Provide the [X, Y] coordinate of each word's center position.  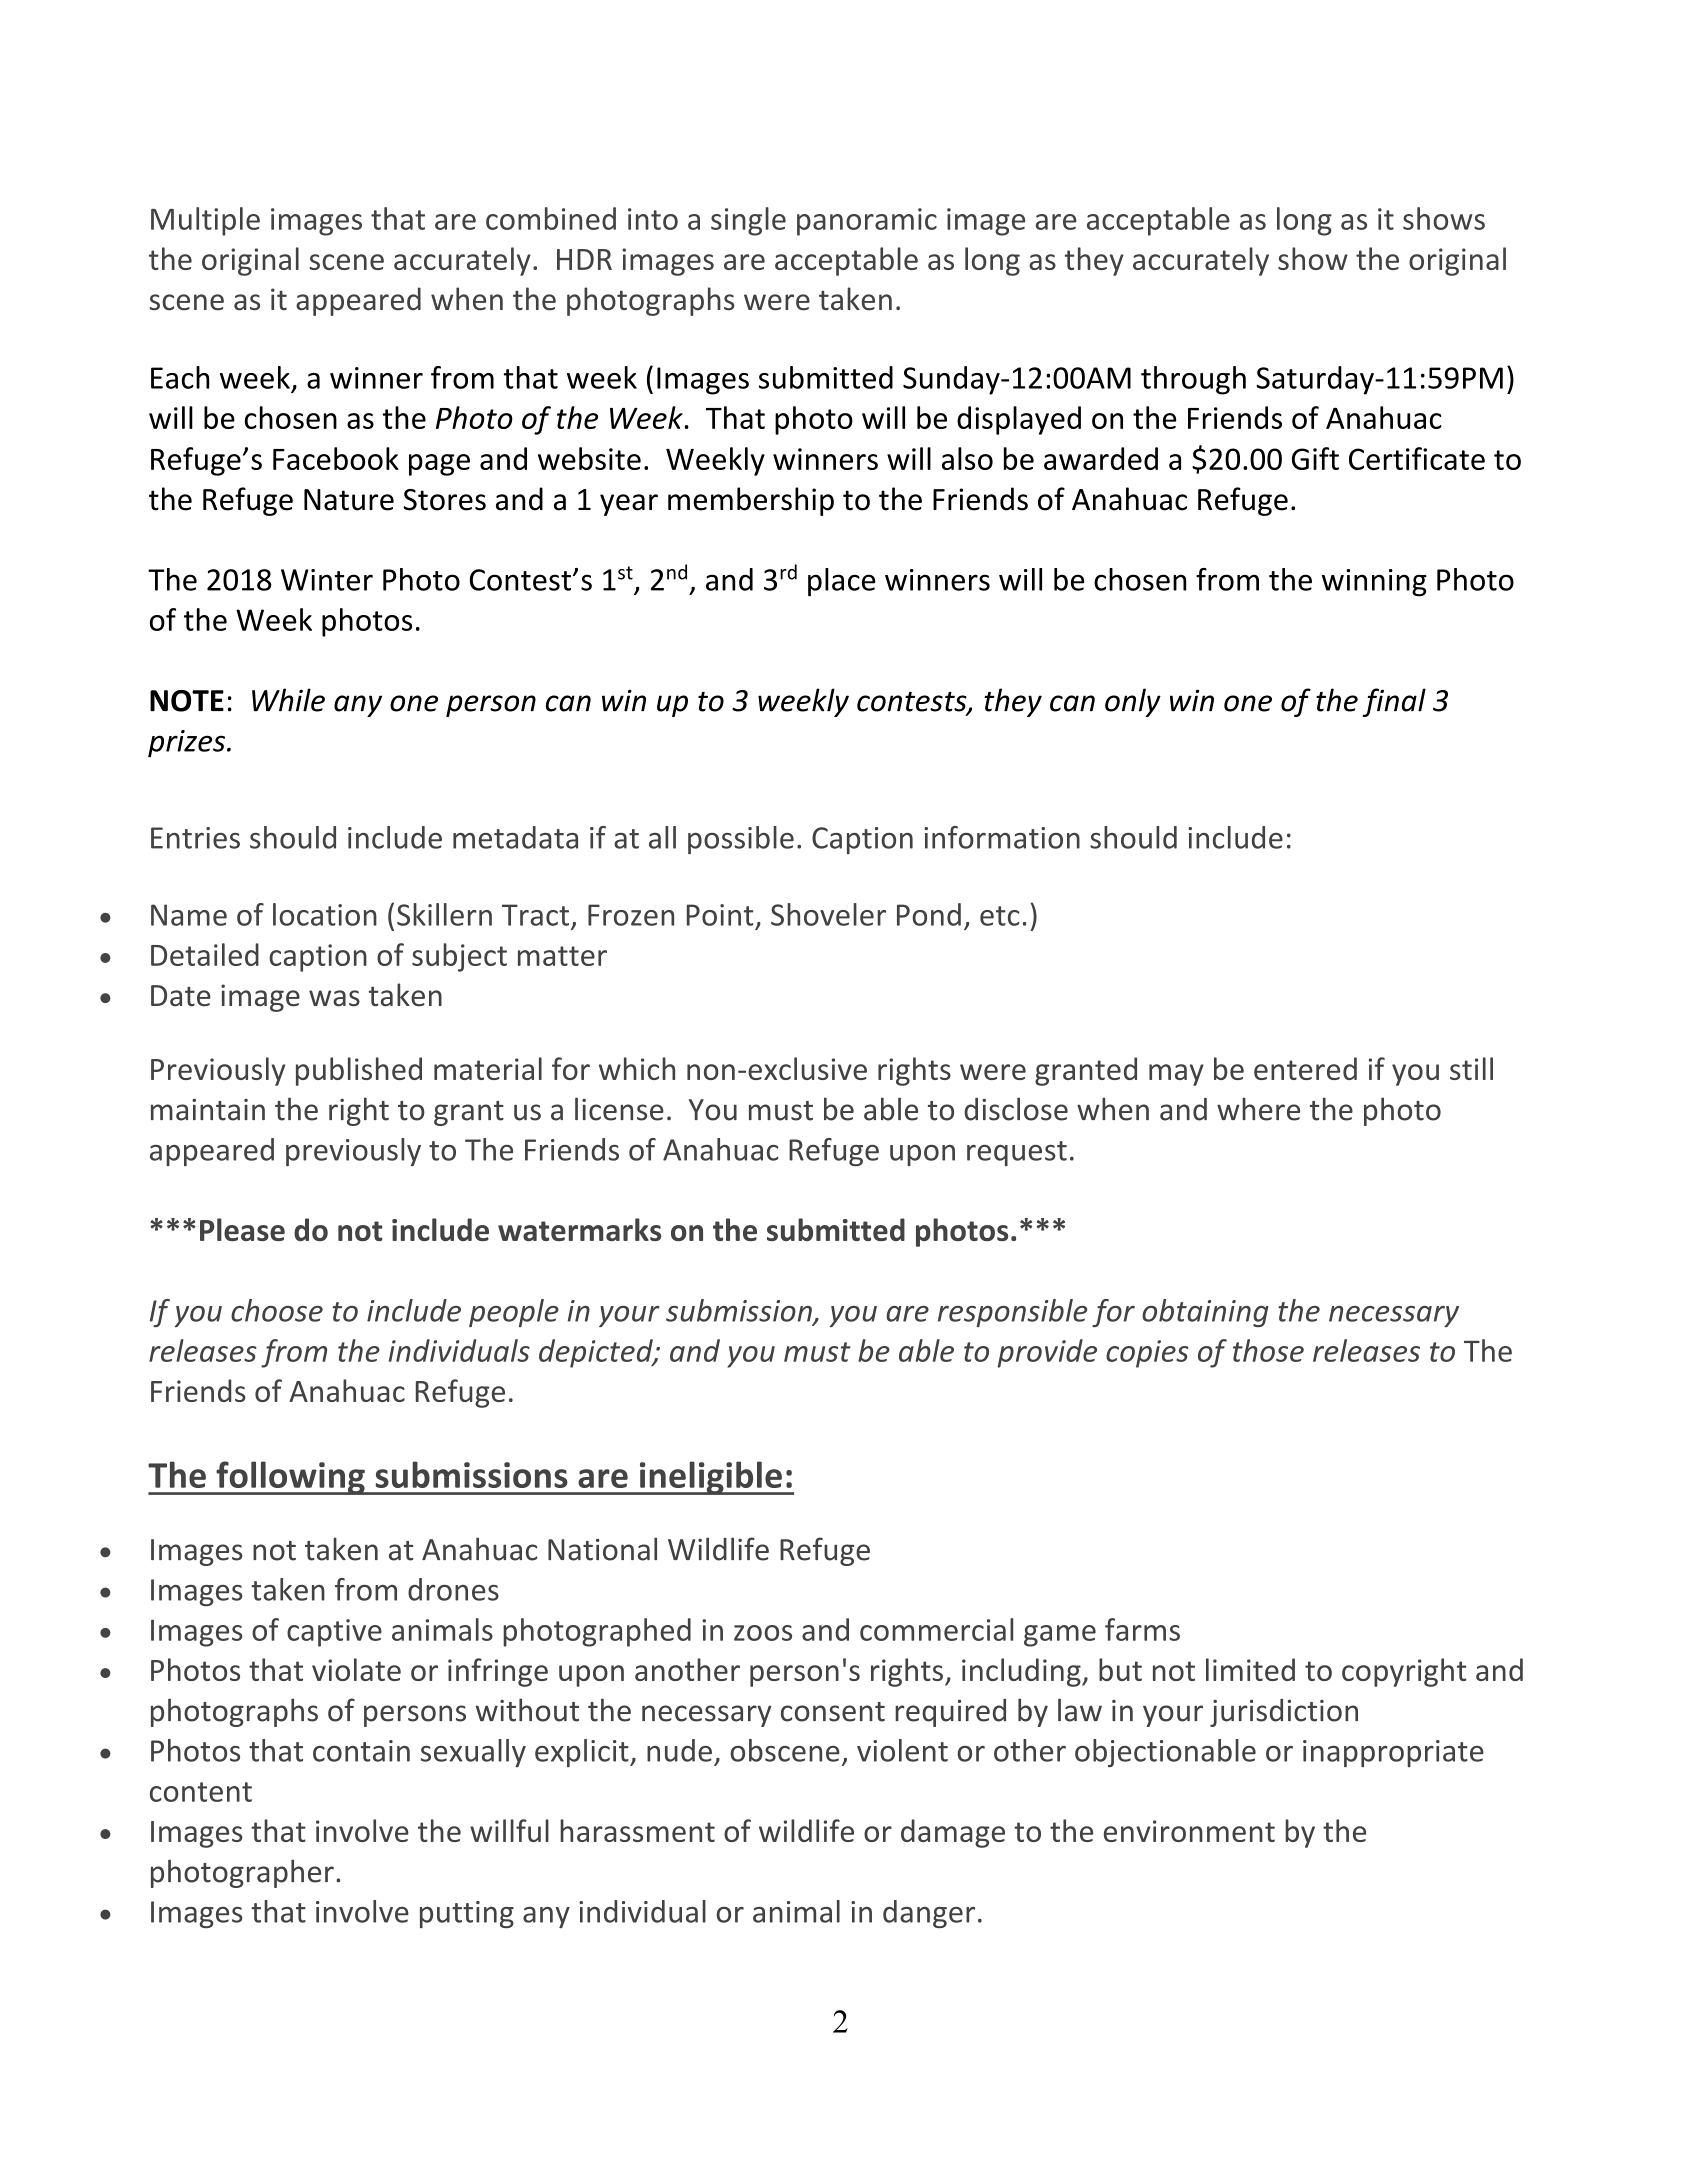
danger [929, 1914]
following [290, 1478]
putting [467, 1914]
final [1394, 702]
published [359, 1071]
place [841, 582]
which [637, 1068]
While [288, 700]
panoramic [867, 222]
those [1268, 1350]
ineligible [710, 1478]
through [1193, 380]
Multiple [205, 221]
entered [1305, 1068]
